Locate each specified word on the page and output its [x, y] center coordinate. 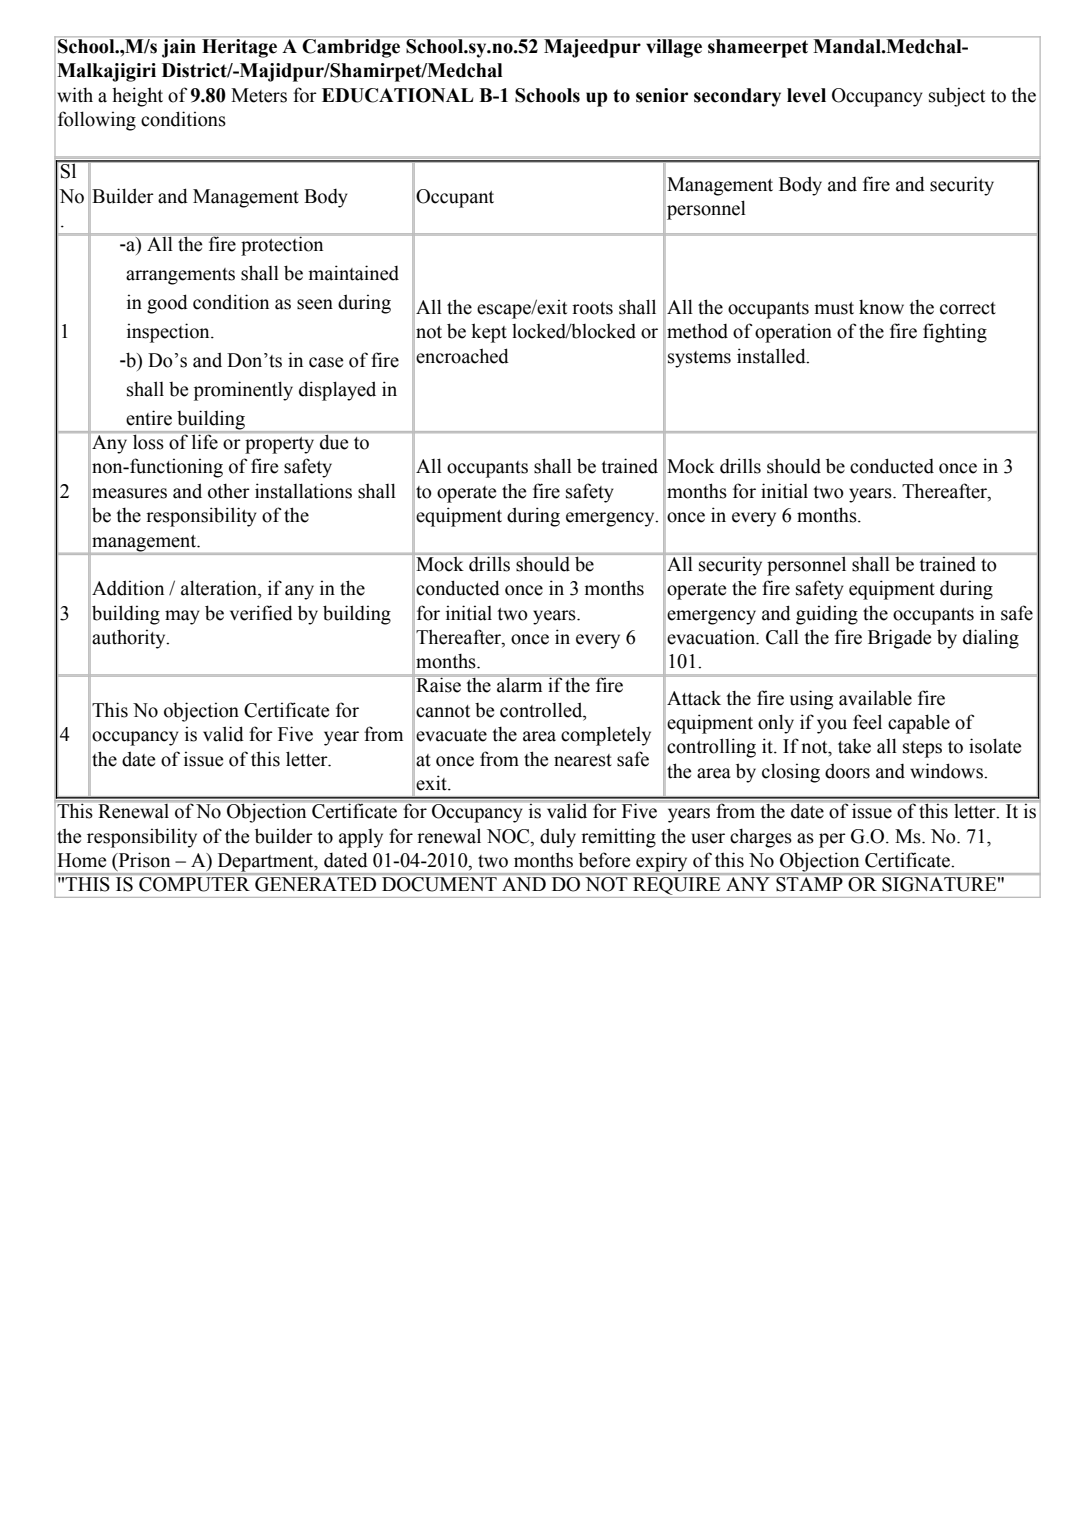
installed [772, 356]
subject [957, 97]
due [334, 441]
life [204, 441]
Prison [143, 861]
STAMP [809, 883]
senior [662, 95]
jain [179, 47]
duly [558, 838]
